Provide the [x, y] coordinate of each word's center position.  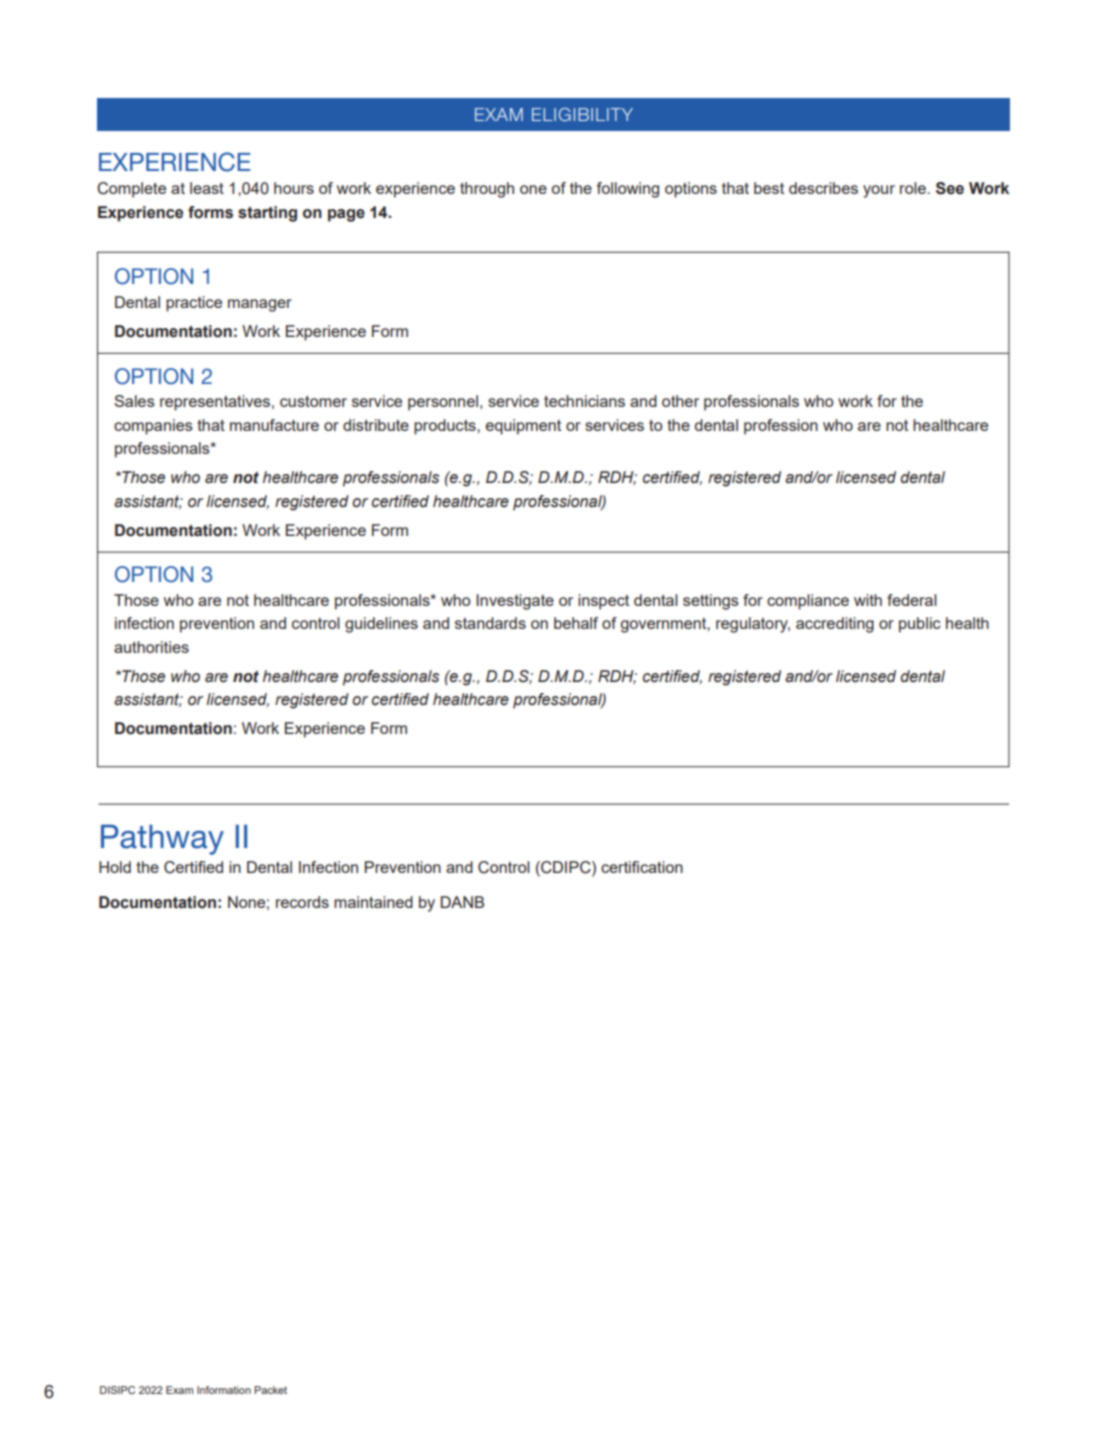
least [207, 188]
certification [642, 867]
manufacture [274, 425]
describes [823, 188]
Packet [270, 1390]
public [920, 625]
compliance [808, 602]
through [487, 190]
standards [490, 623]
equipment [523, 427]
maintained [373, 902]
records [302, 902]
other [680, 401]
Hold [115, 867]
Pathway [162, 839]
